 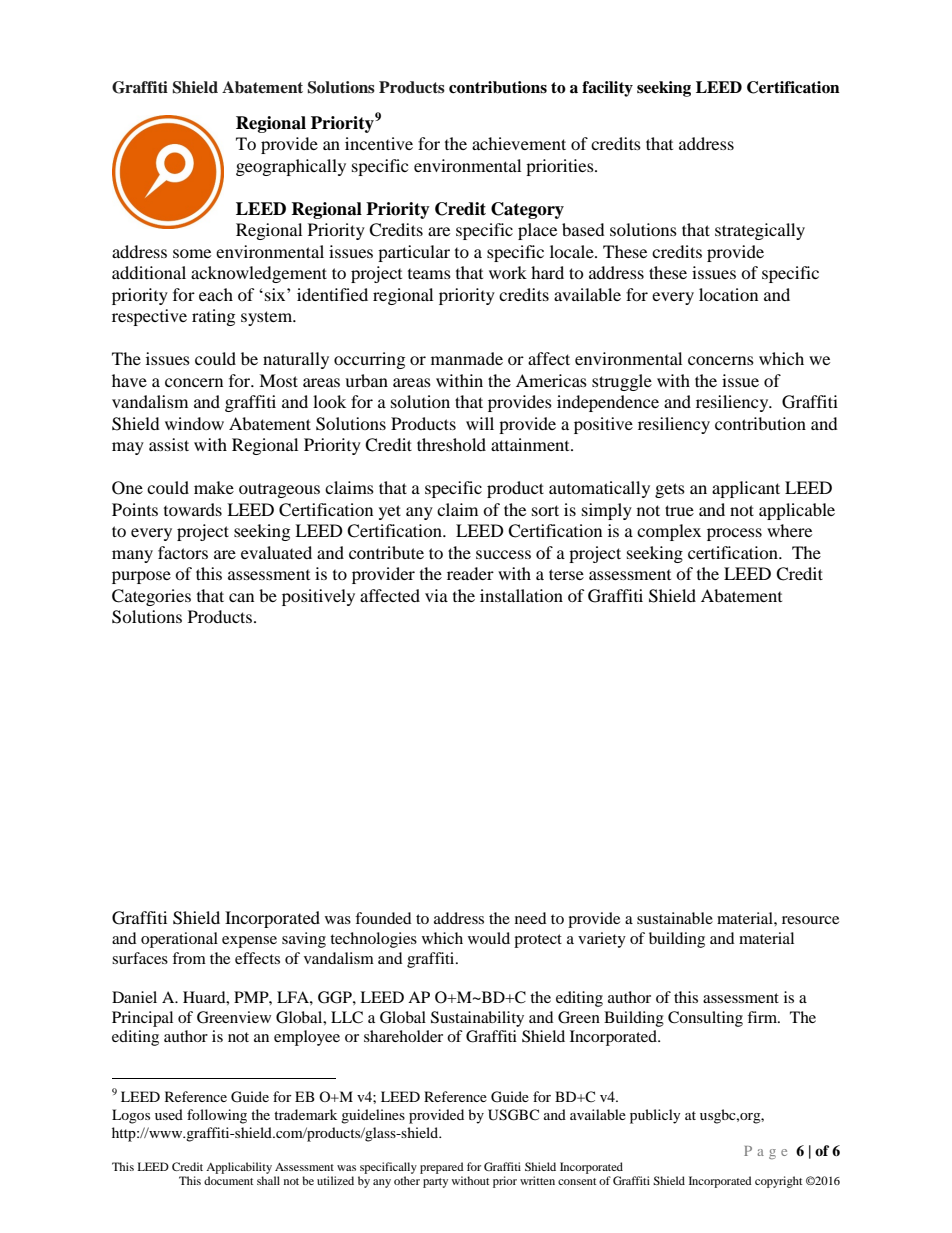 I want to click on facility, so click(x=607, y=89).
